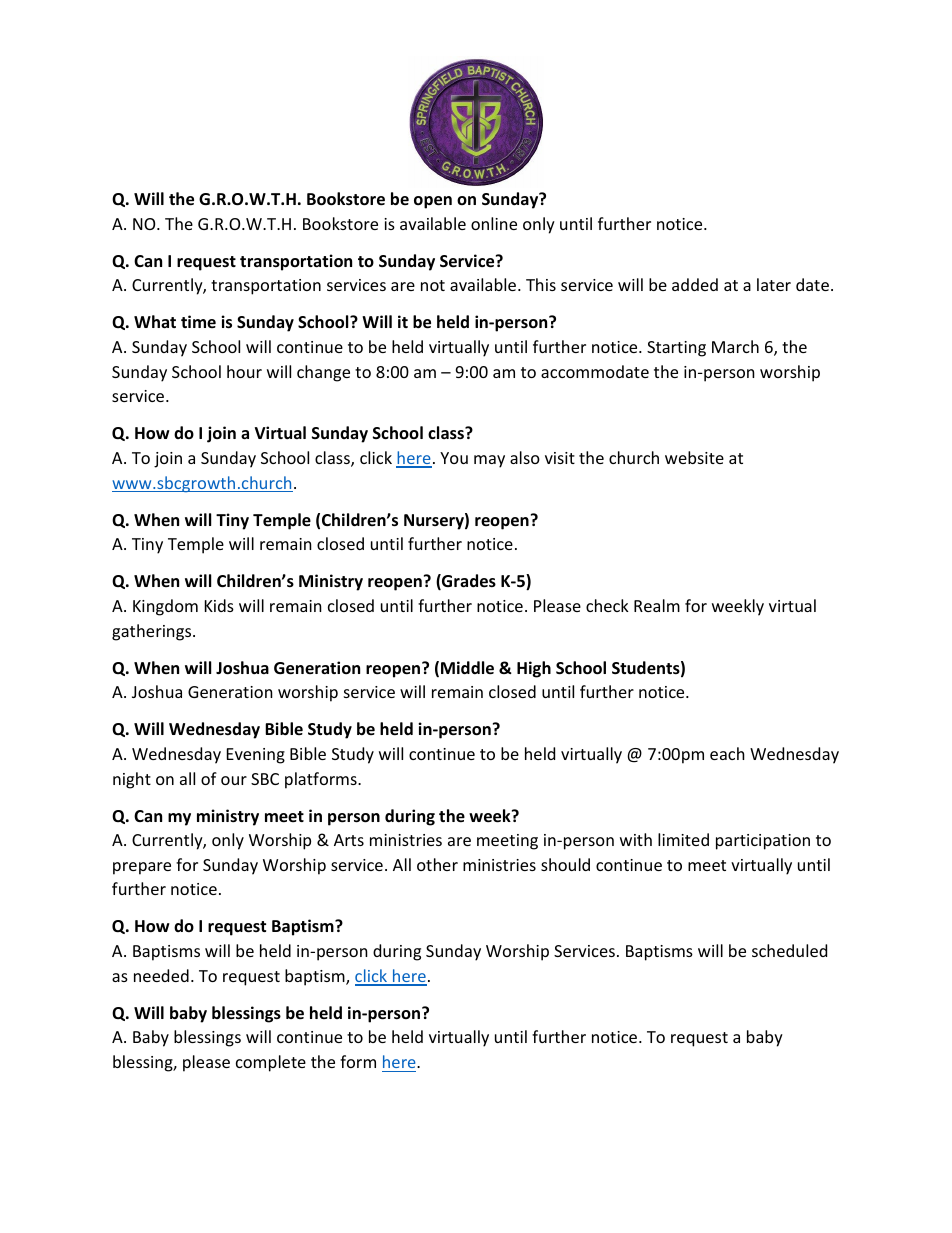 Image resolution: width=952 pixels, height=1233 pixels. What do you see at coordinates (695, 284) in the screenshot?
I see `added` at bounding box center [695, 284].
